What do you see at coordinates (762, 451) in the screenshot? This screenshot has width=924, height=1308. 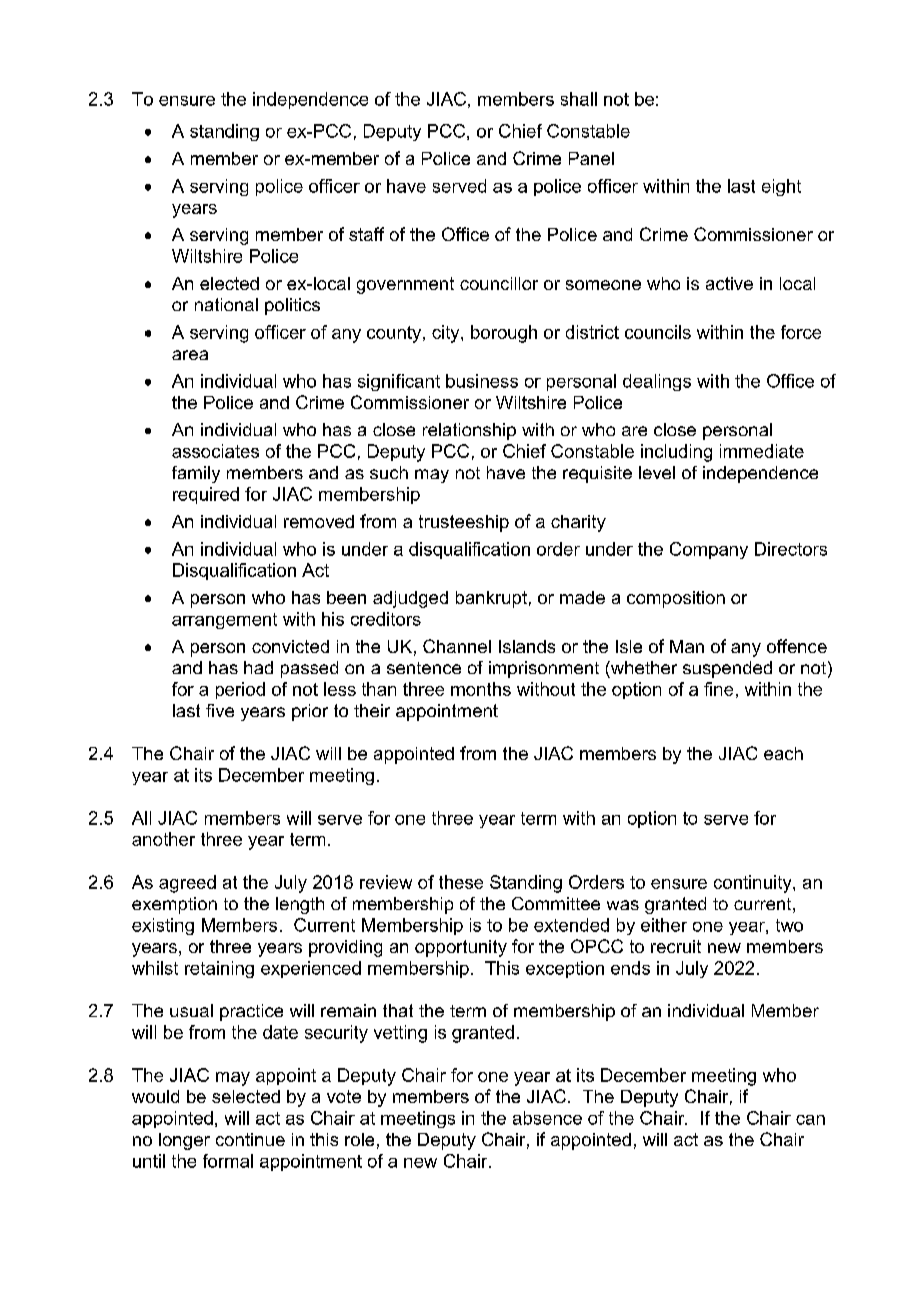 I see `immediate` at bounding box center [762, 451].
